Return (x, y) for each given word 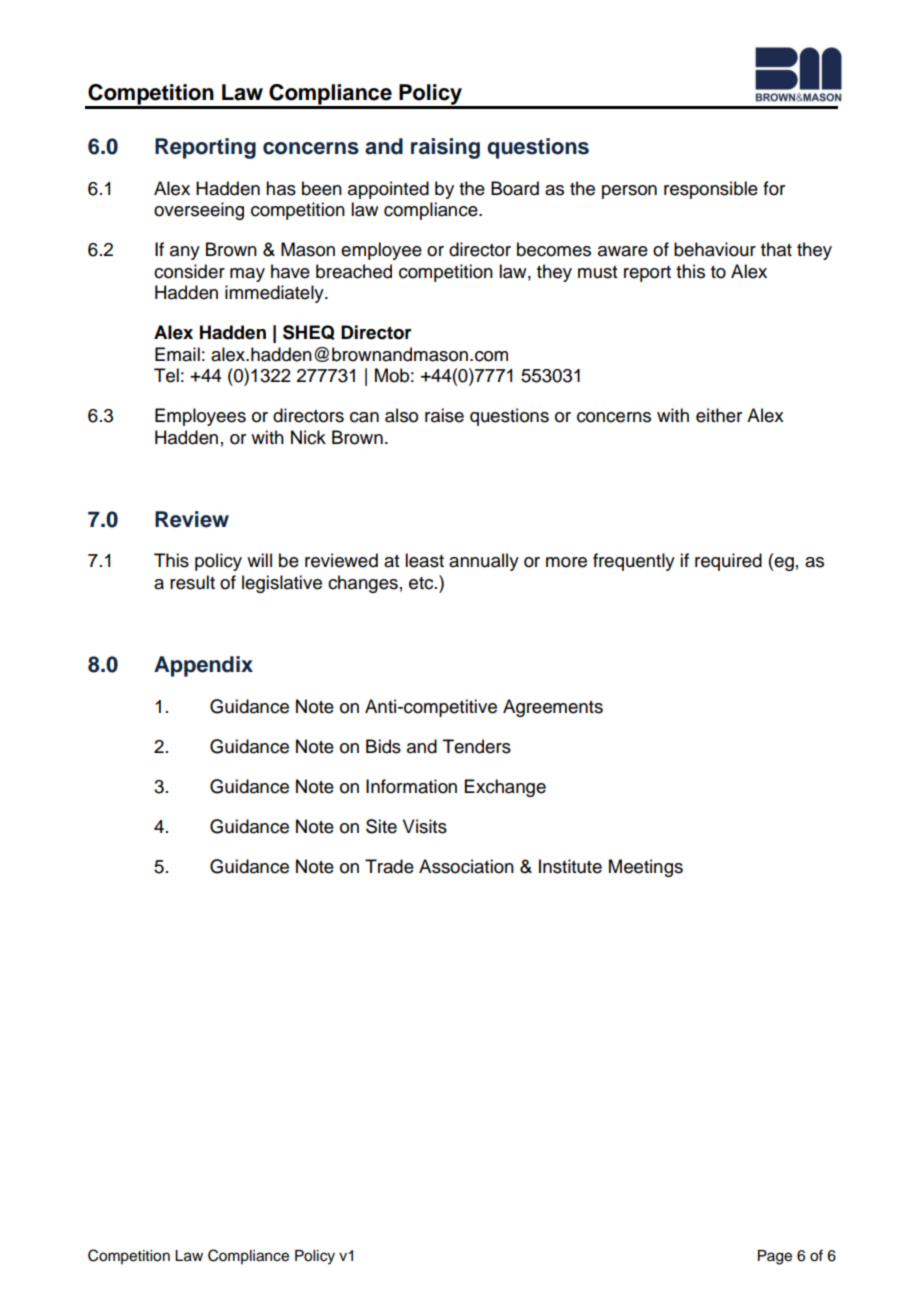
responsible (711, 190)
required (728, 562)
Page (775, 1257)
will (259, 560)
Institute (570, 866)
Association (466, 866)
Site (381, 826)
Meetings (646, 868)
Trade (389, 866)
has (281, 188)
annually (484, 562)
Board (515, 188)
